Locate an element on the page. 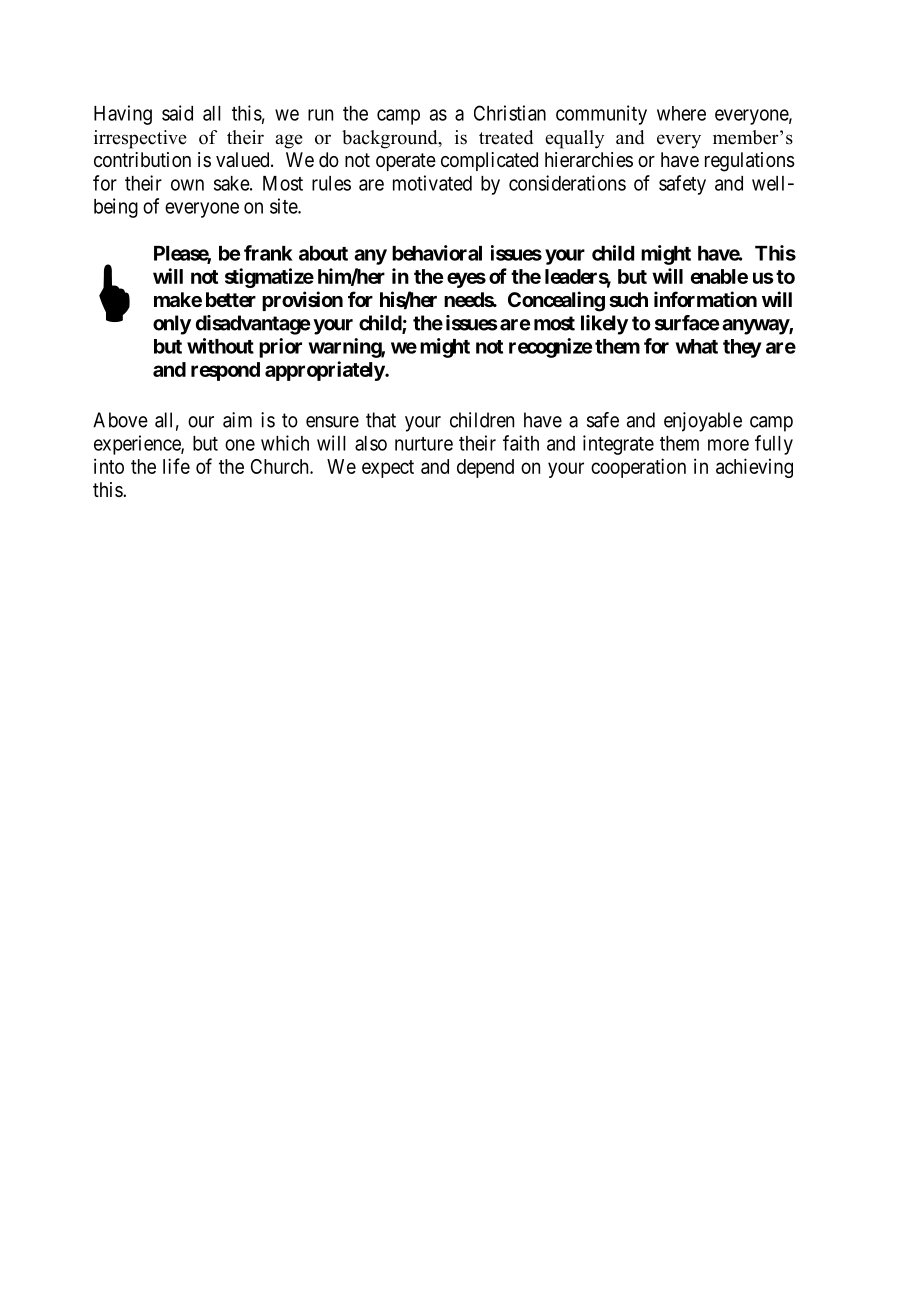 This document has height=1308, width=924. nurture is located at coordinates (424, 444).
